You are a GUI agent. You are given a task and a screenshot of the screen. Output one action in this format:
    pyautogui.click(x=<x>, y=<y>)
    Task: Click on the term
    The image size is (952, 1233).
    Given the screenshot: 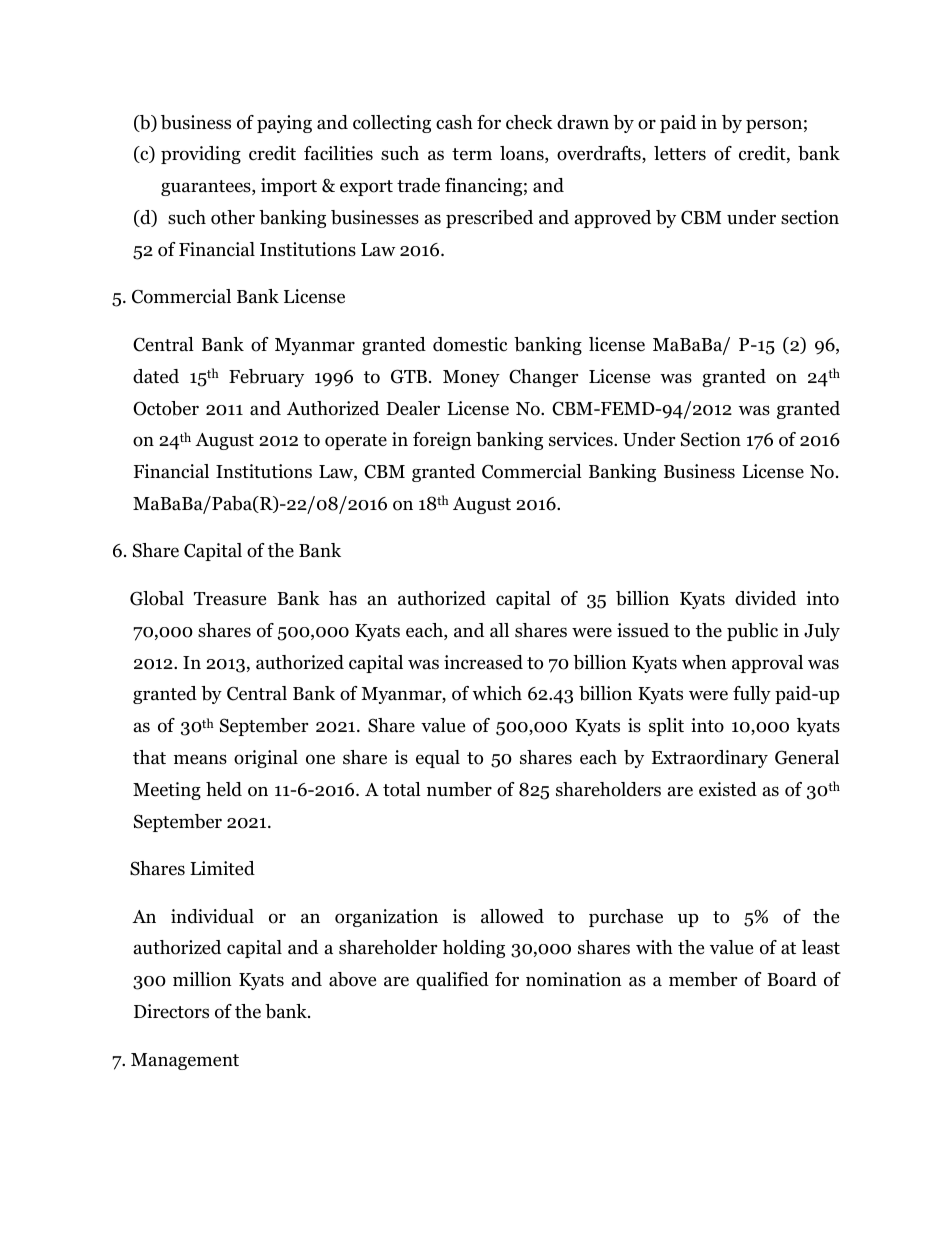 What is the action you would take?
    pyautogui.click(x=472, y=154)
